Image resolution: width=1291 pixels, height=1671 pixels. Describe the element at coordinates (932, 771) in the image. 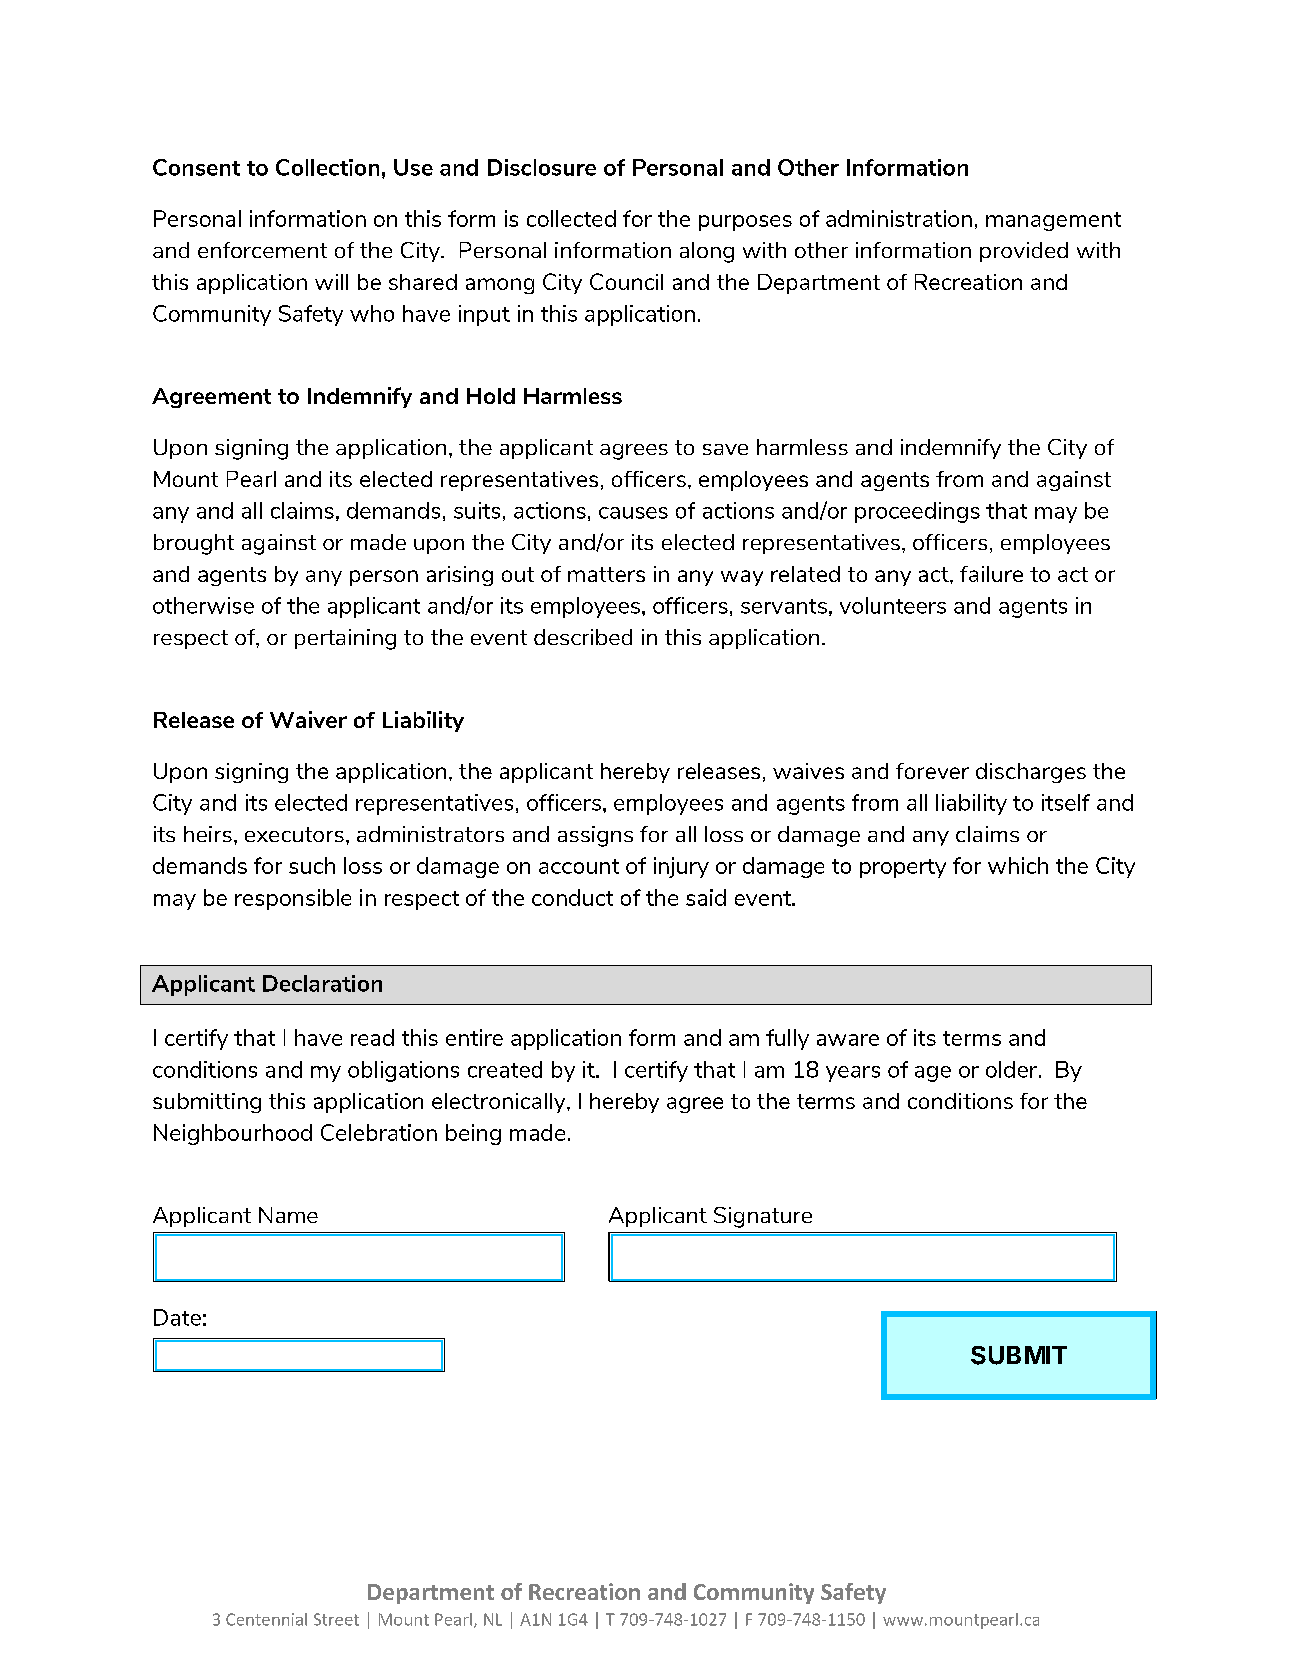

I see `forever` at that location.
